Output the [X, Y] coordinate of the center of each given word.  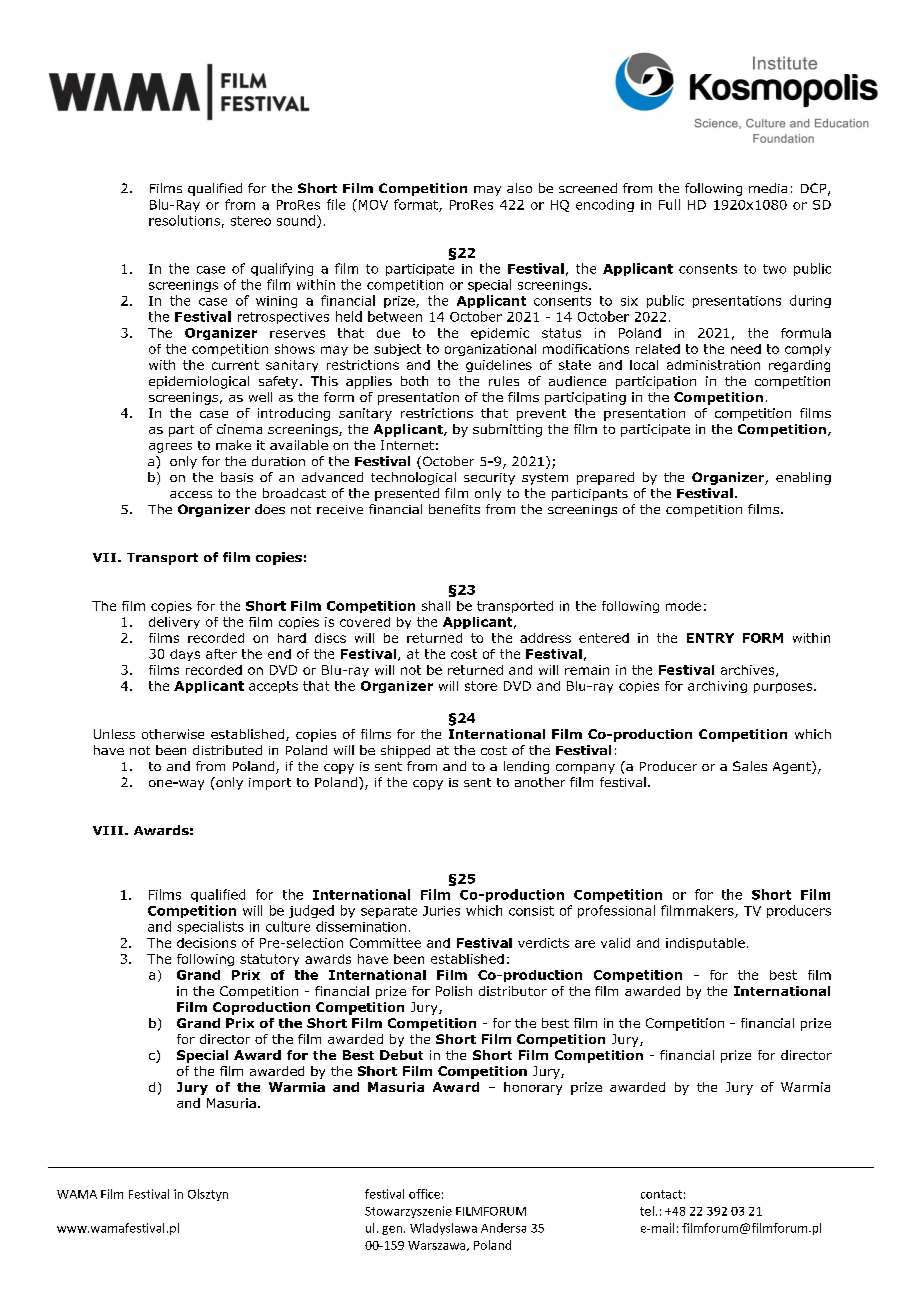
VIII [109, 830]
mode [683, 606]
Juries [441, 911]
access [191, 494]
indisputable [705, 944]
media [768, 188]
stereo [251, 221]
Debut [401, 1055]
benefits [454, 509]
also [519, 188]
